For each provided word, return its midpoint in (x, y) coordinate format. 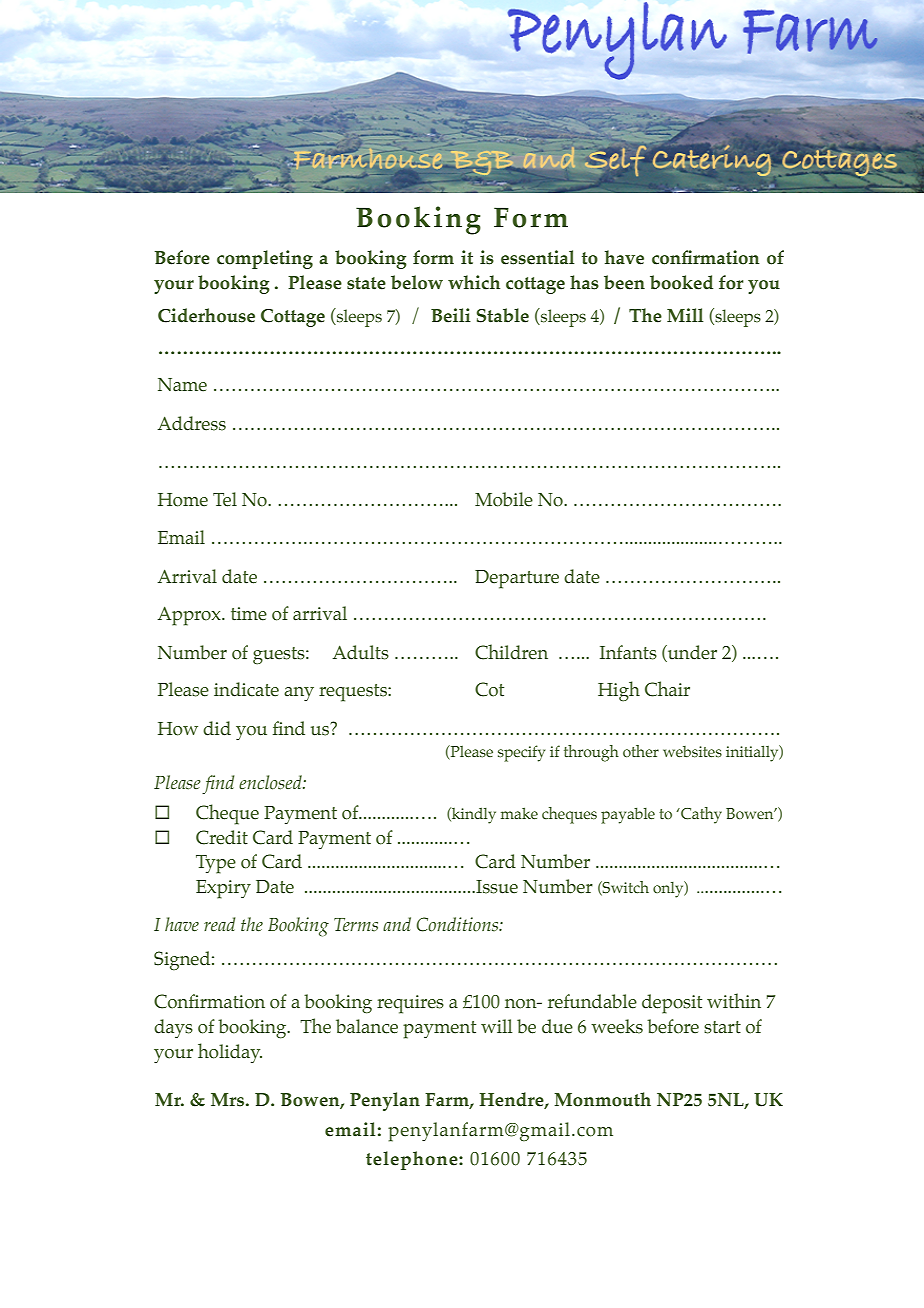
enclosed (271, 782)
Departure (517, 579)
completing (265, 259)
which (474, 282)
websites (692, 752)
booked (681, 282)
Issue (496, 887)
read (219, 924)
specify (521, 753)
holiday (230, 1053)
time (249, 614)
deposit (672, 1004)
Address (191, 423)
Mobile (504, 499)
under (691, 652)
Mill (685, 315)
